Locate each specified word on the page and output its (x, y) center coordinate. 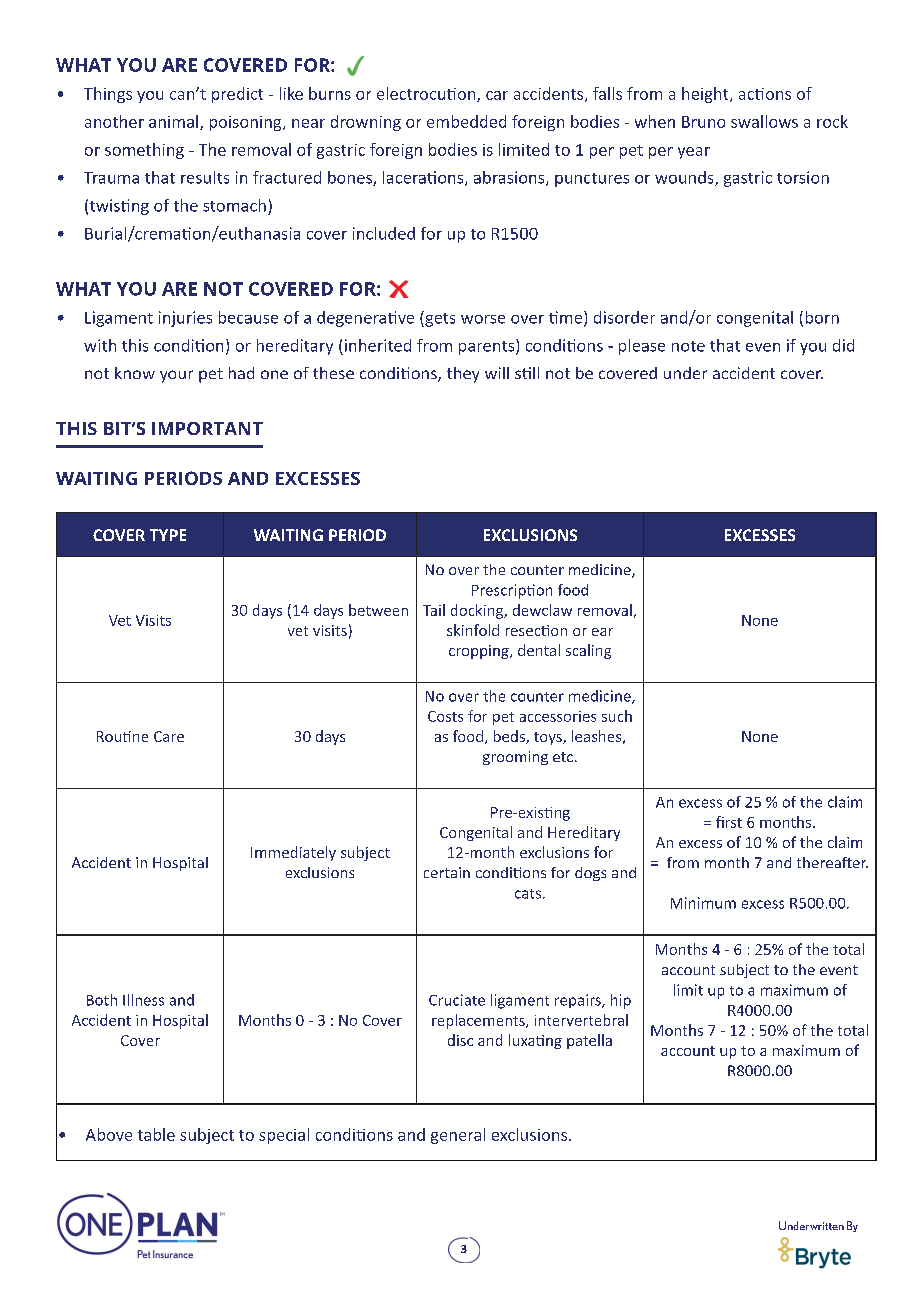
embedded (466, 121)
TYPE (168, 535)
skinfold (473, 630)
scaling (588, 651)
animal (173, 121)
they (463, 375)
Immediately (293, 853)
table (156, 1134)
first (729, 822)
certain (447, 872)
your (176, 376)
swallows (764, 121)
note (688, 346)
